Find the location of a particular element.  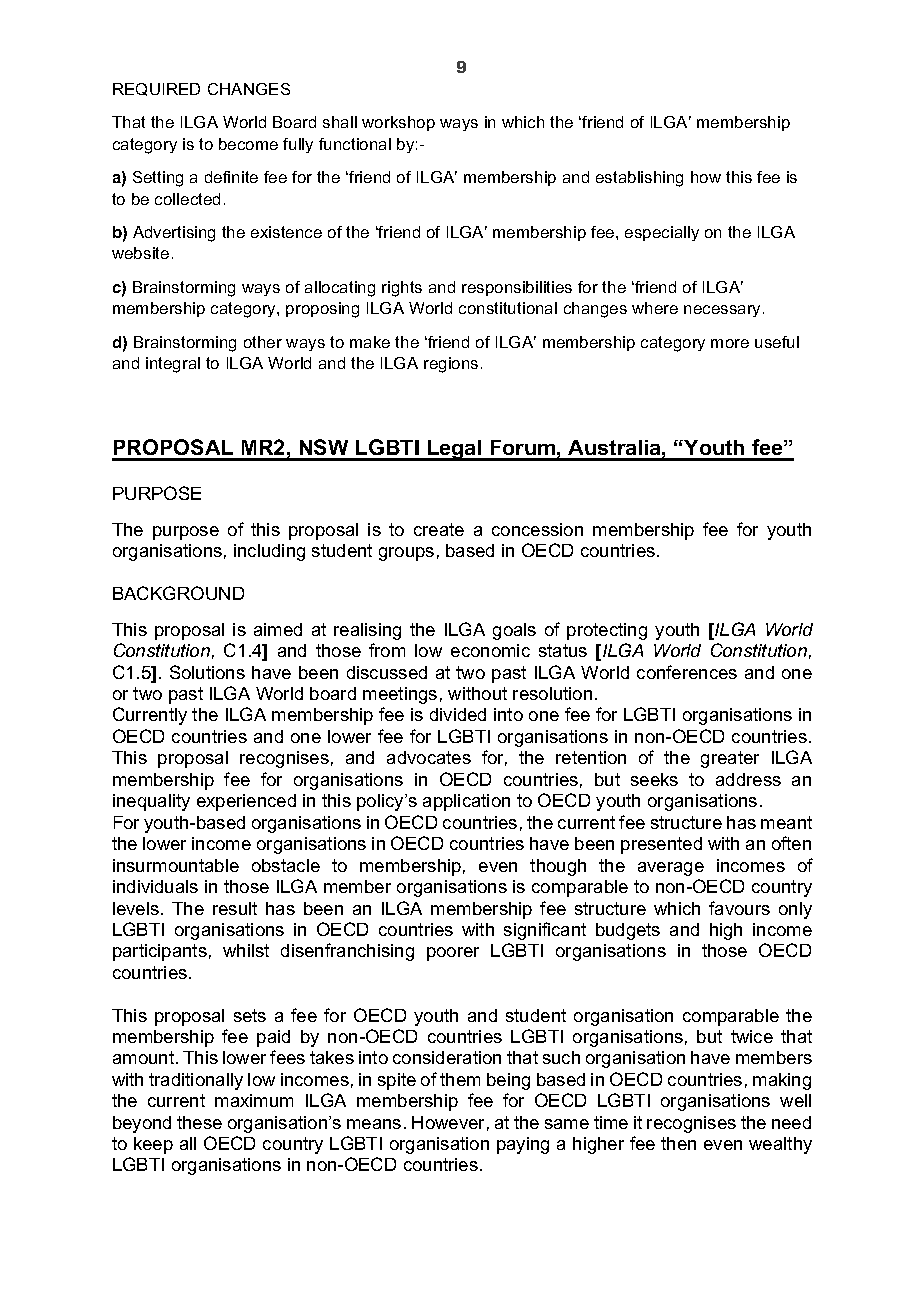

become is located at coordinates (248, 144).
